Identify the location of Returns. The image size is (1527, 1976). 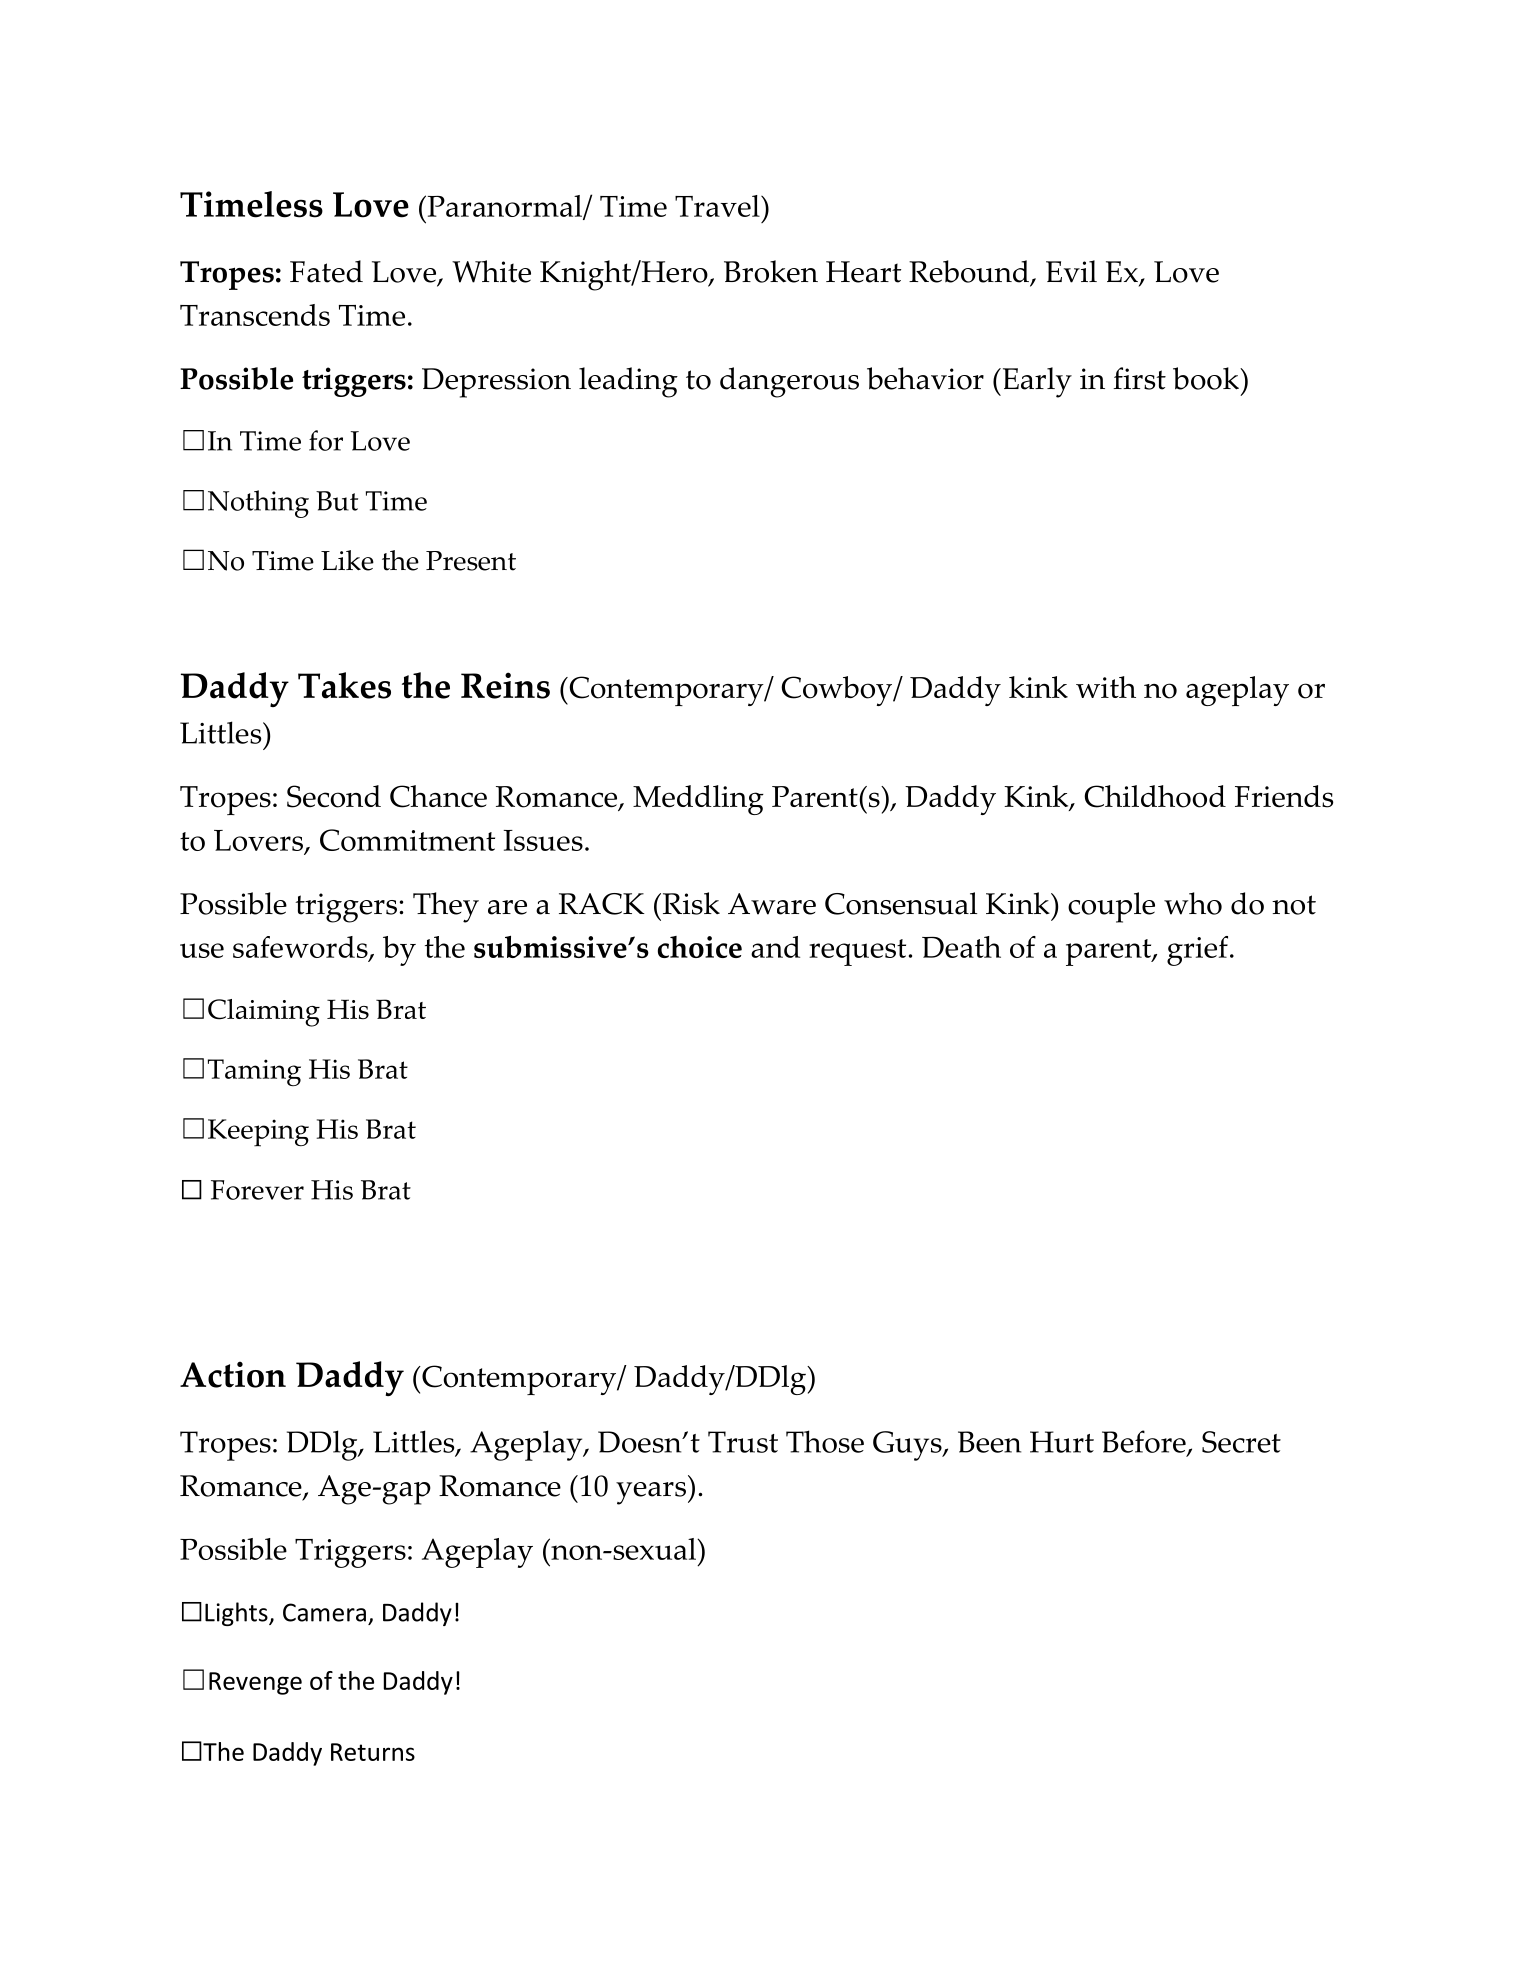
(373, 1752).
